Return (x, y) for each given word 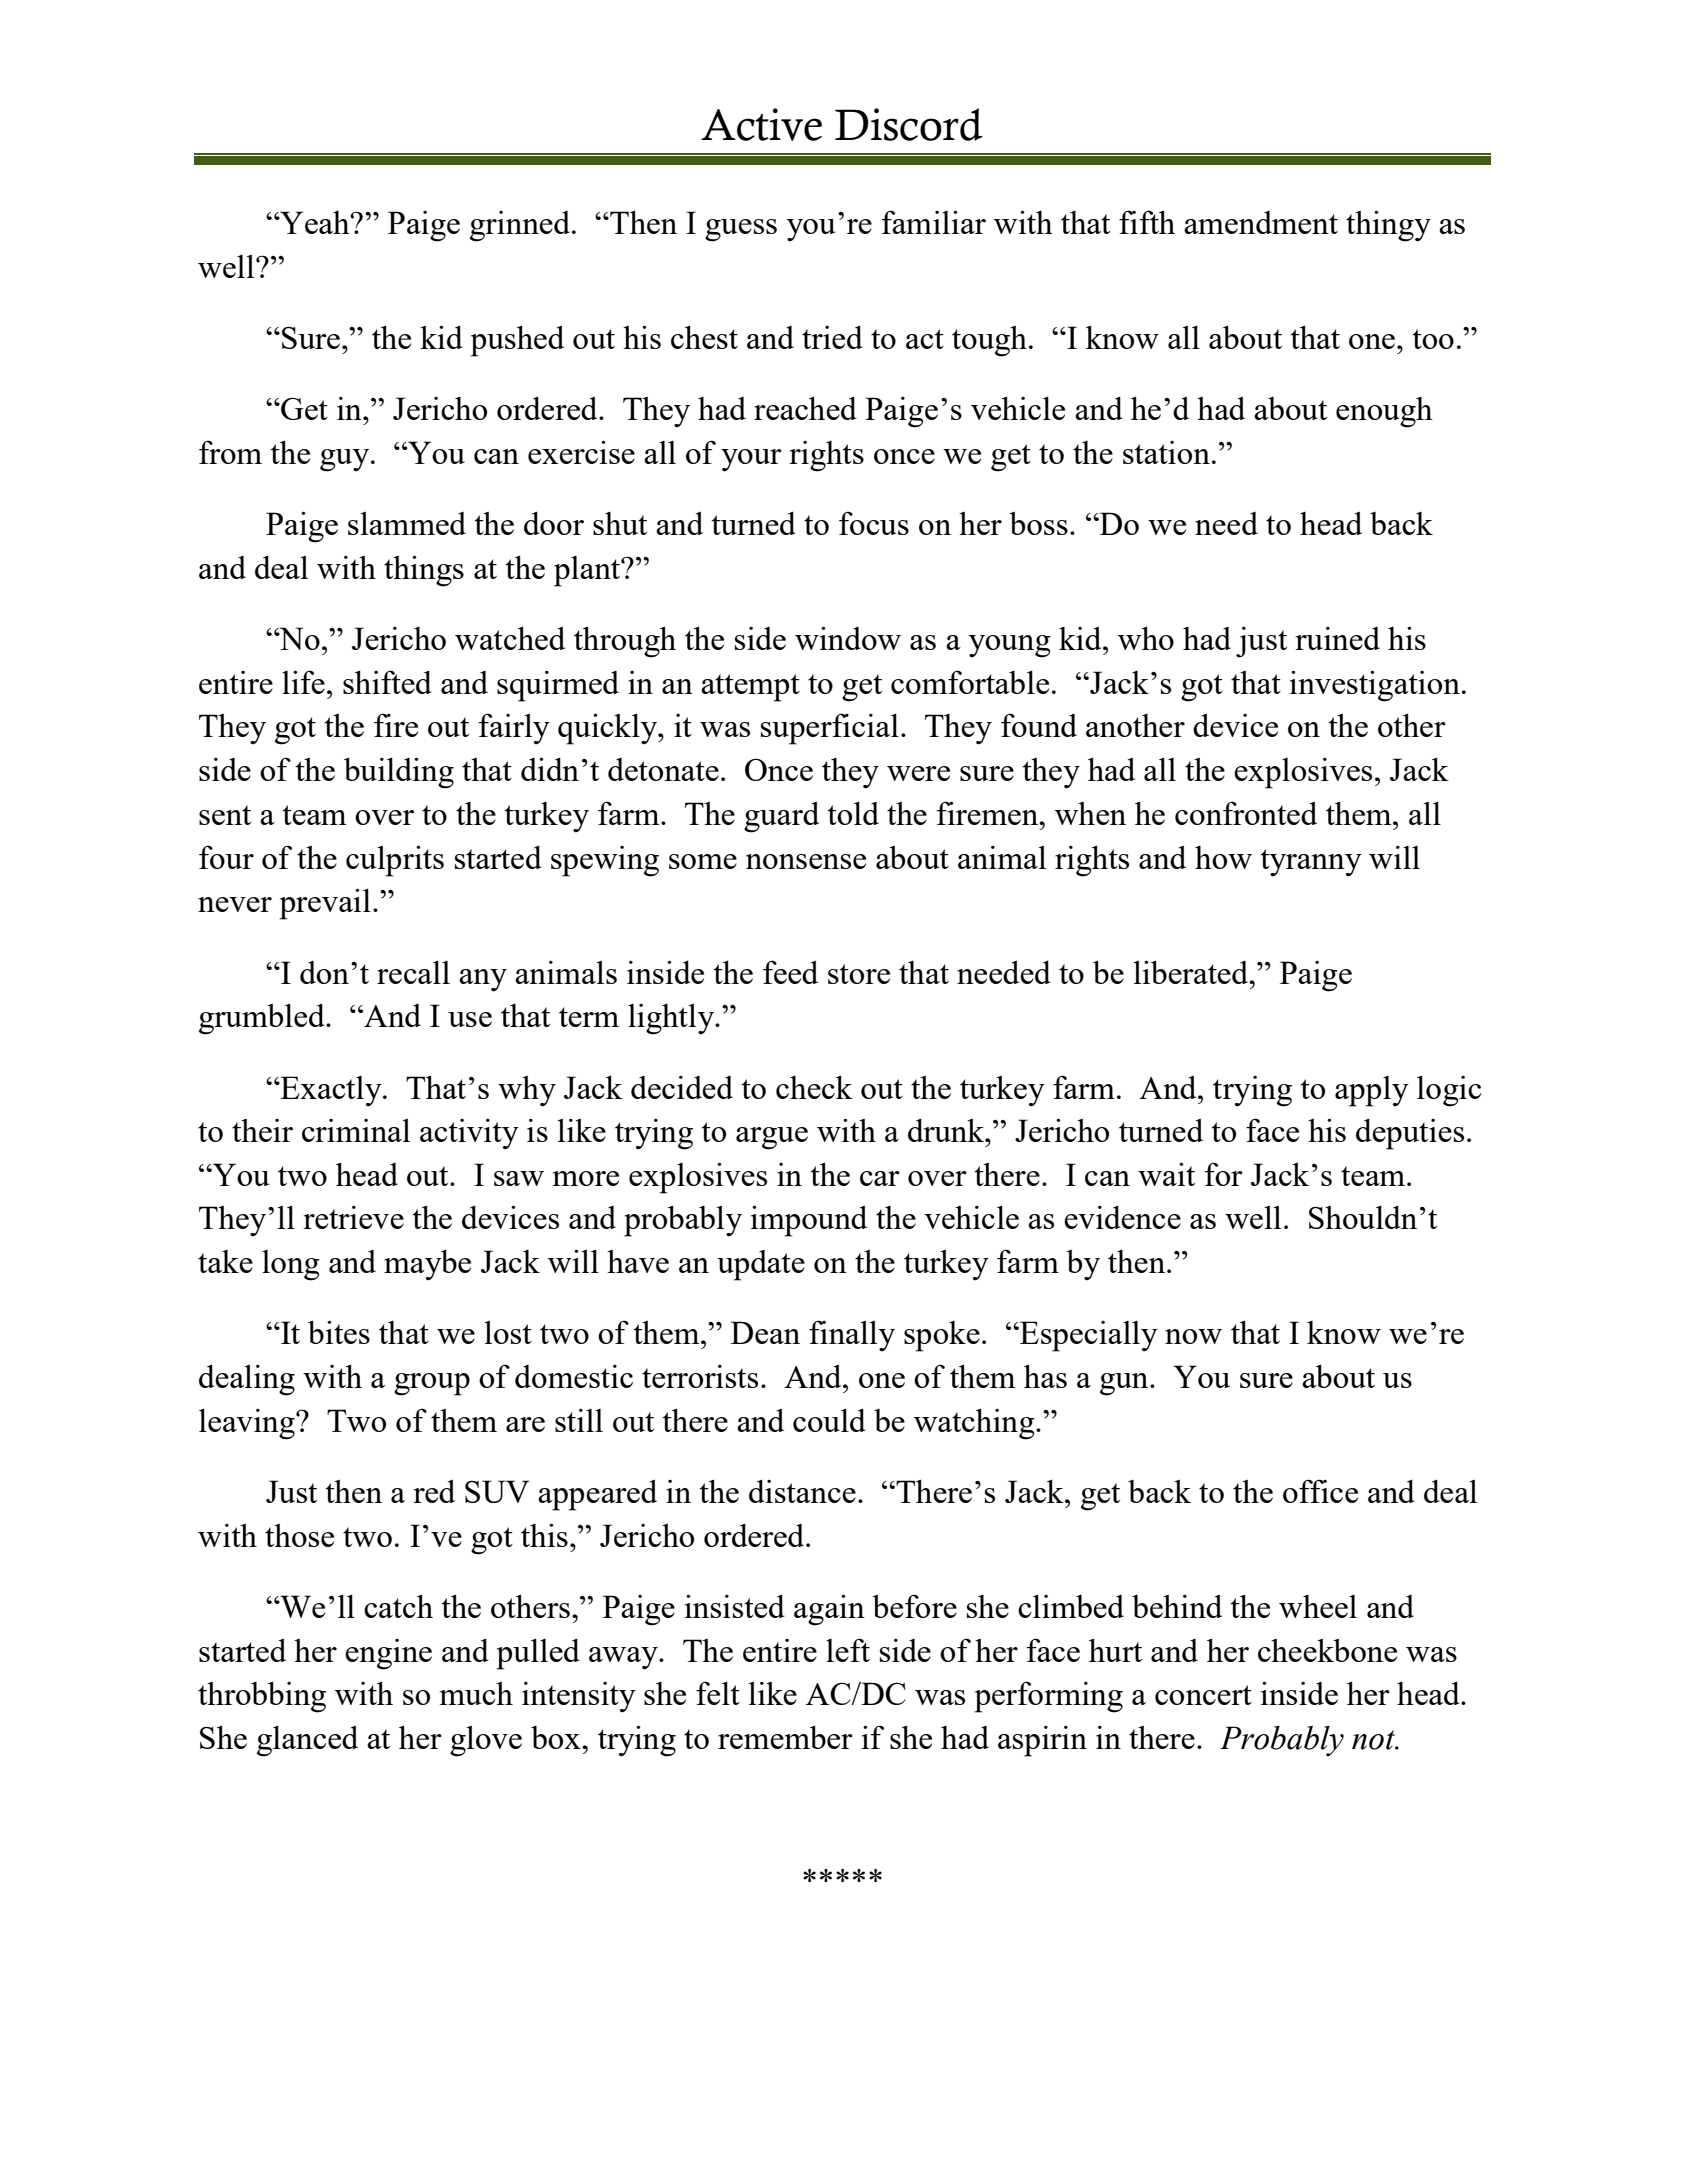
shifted (387, 682)
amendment (1261, 222)
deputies (1410, 1134)
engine (388, 1654)
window (848, 638)
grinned (520, 226)
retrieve (353, 1217)
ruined (1337, 638)
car (880, 1178)
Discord (909, 124)
